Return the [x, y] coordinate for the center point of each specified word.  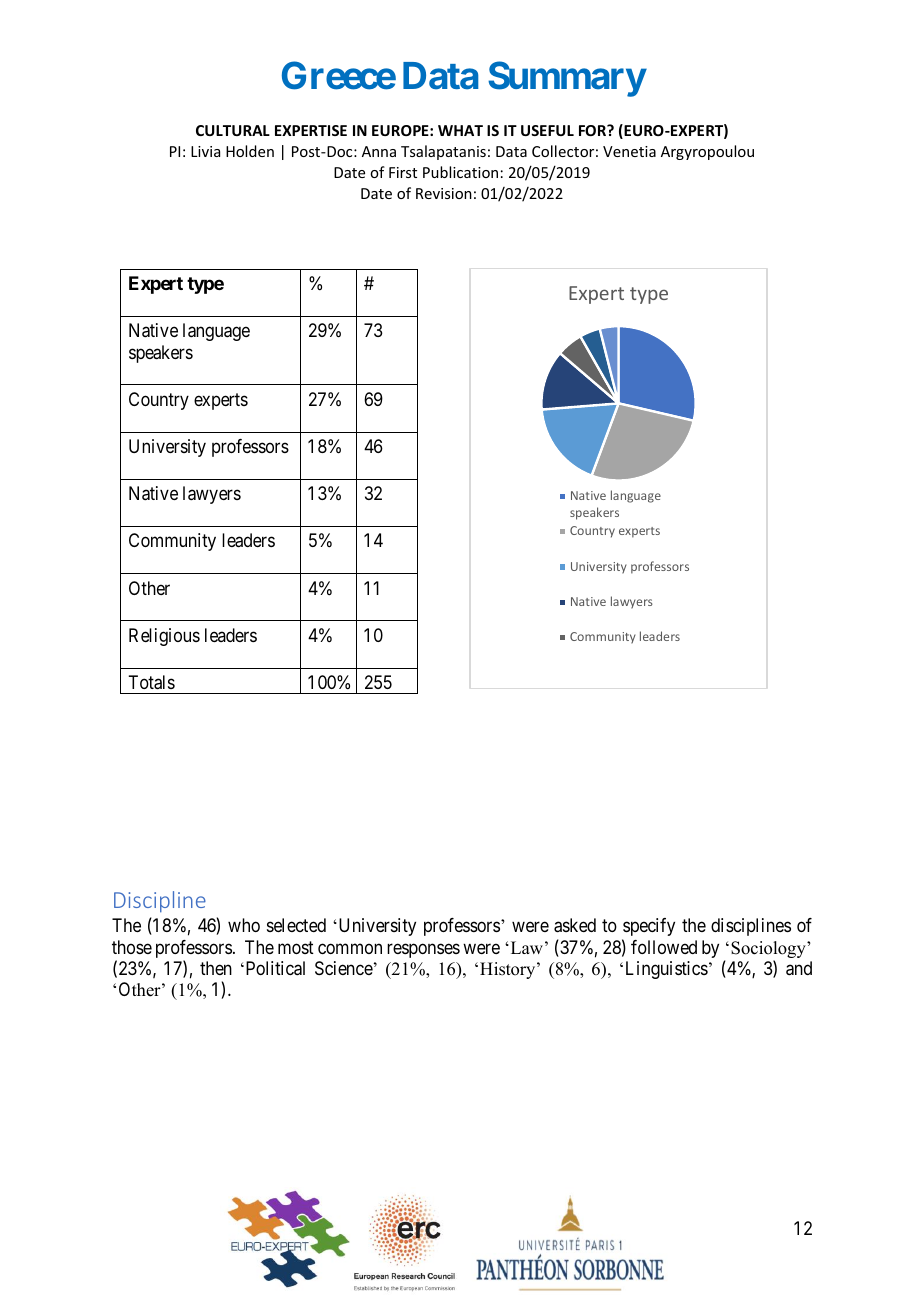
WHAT [460, 130]
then [216, 968]
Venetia [629, 151]
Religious [164, 637]
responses [423, 950]
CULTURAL [233, 130]
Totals [151, 682]
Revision [444, 193]
